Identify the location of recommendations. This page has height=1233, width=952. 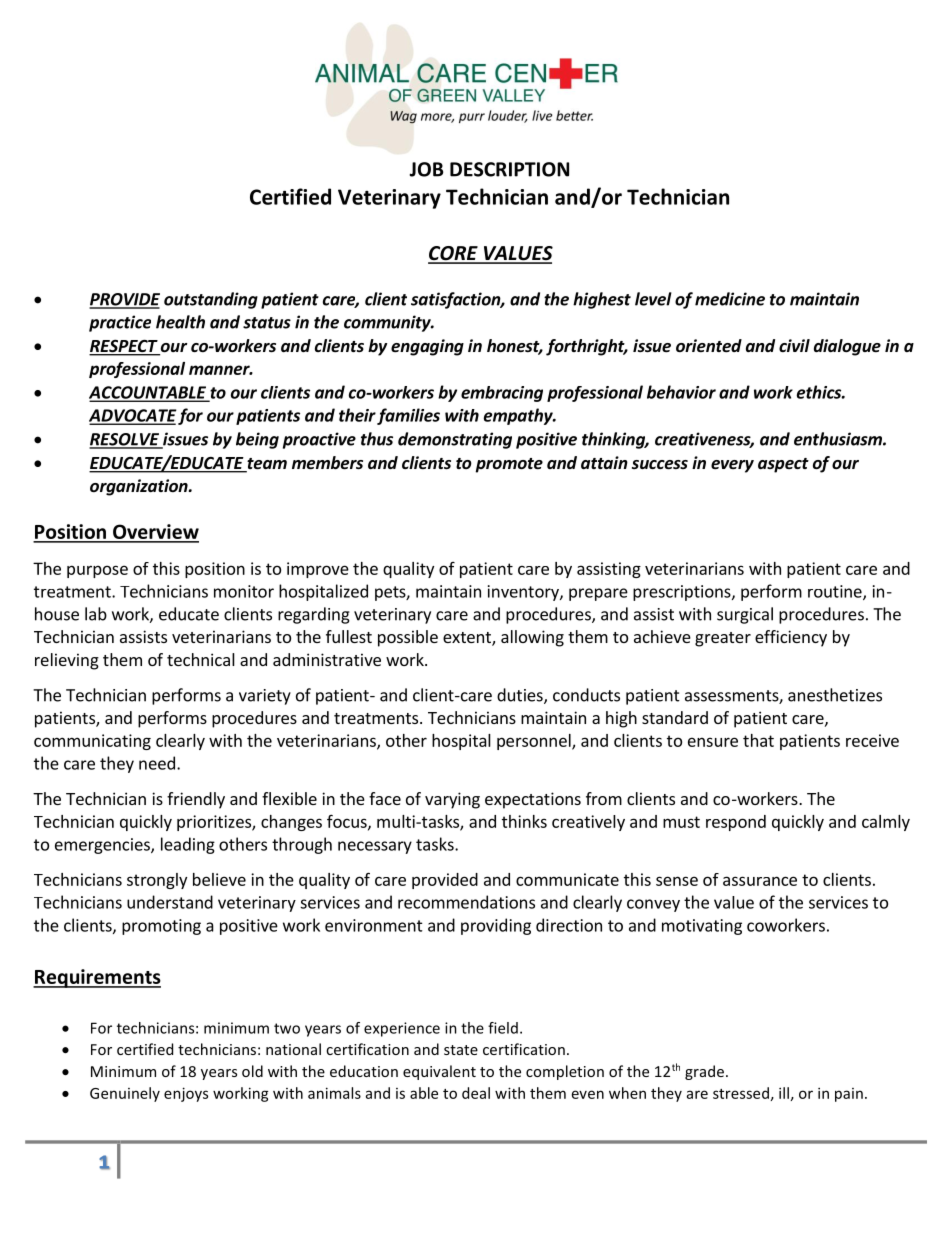
(466, 902).
